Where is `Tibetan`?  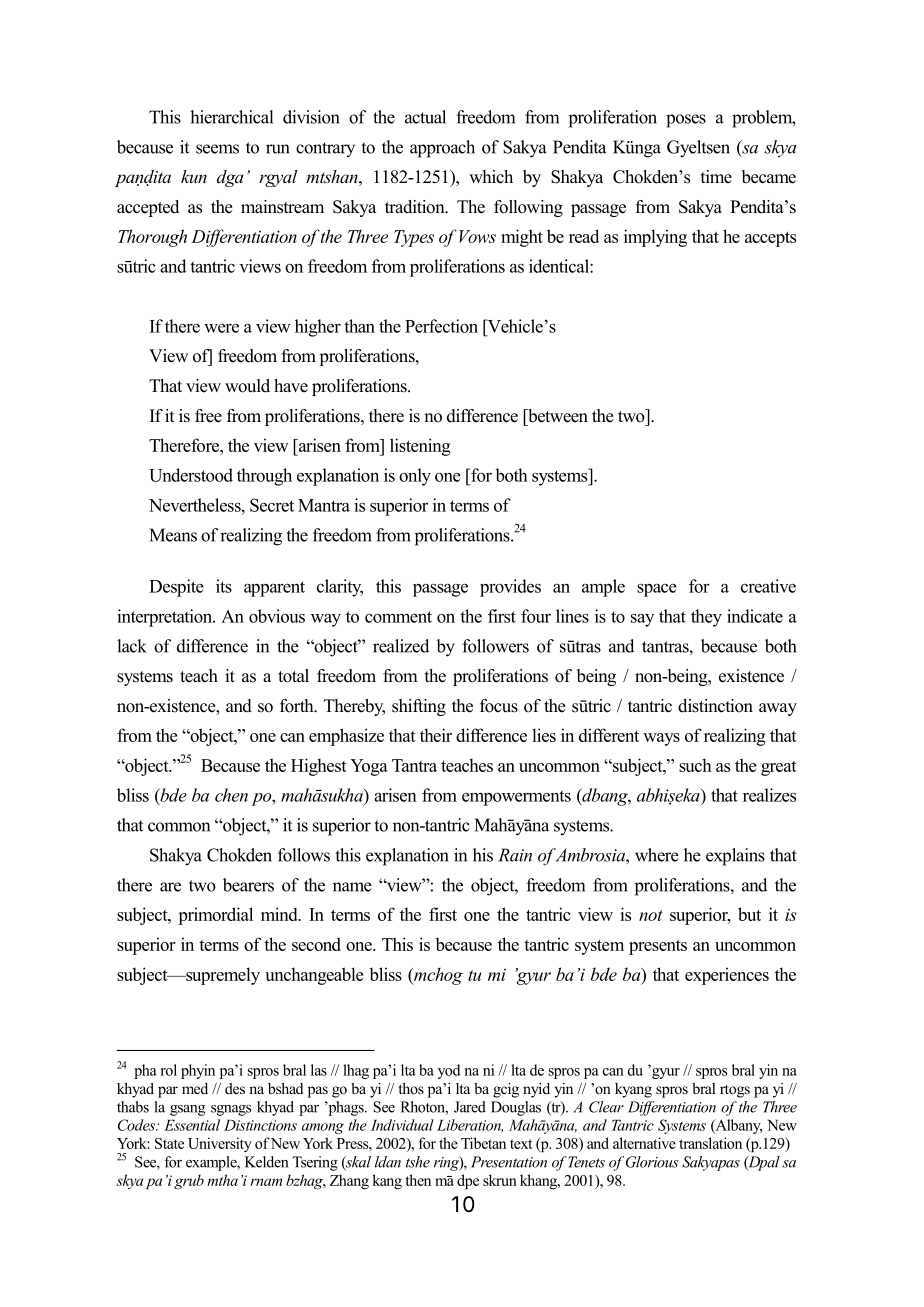
Tibetan is located at coordinates (483, 1143).
